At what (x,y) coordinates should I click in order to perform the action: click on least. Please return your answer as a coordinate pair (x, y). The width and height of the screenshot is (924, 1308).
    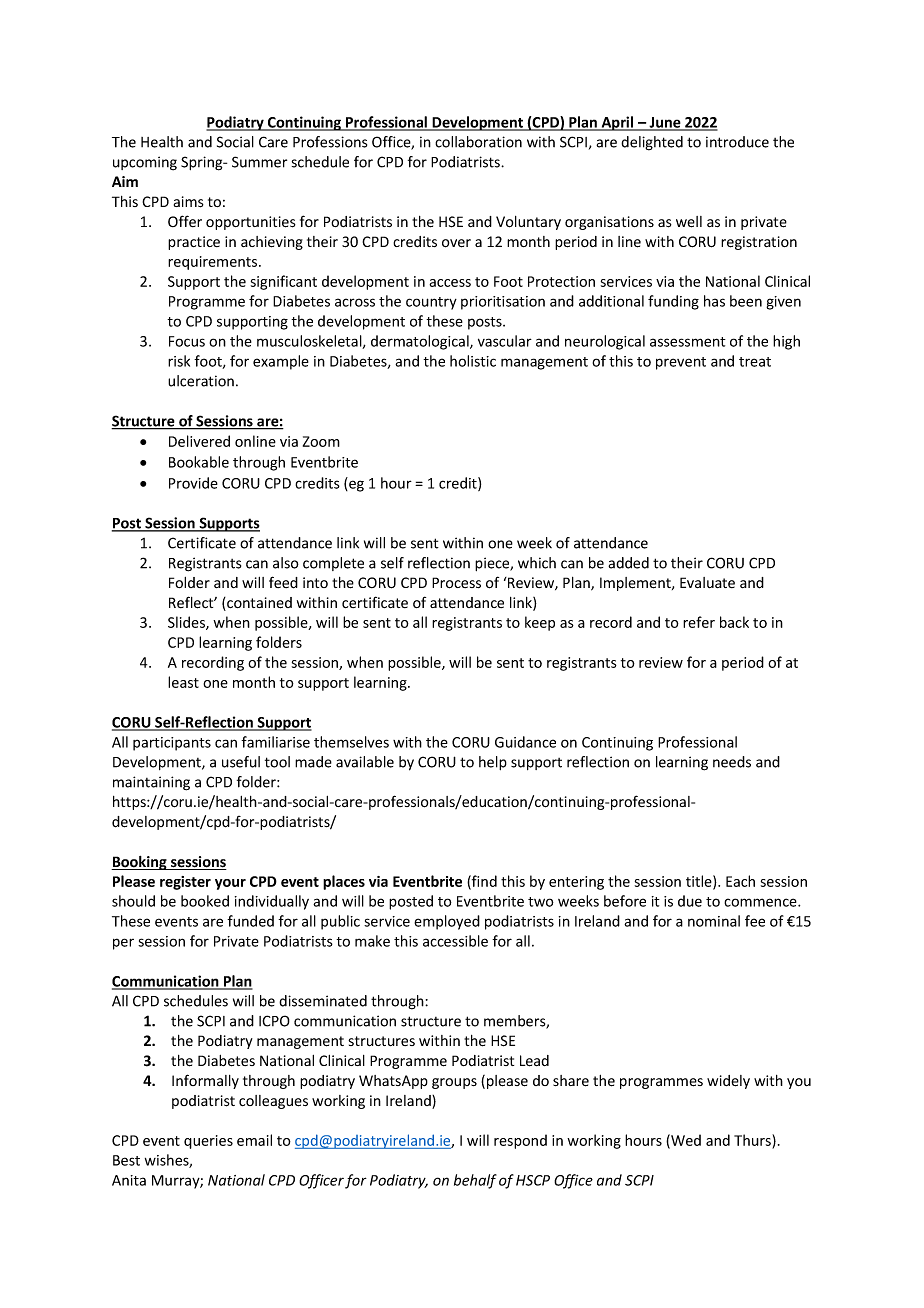
    Looking at the image, I should click on (183, 682).
